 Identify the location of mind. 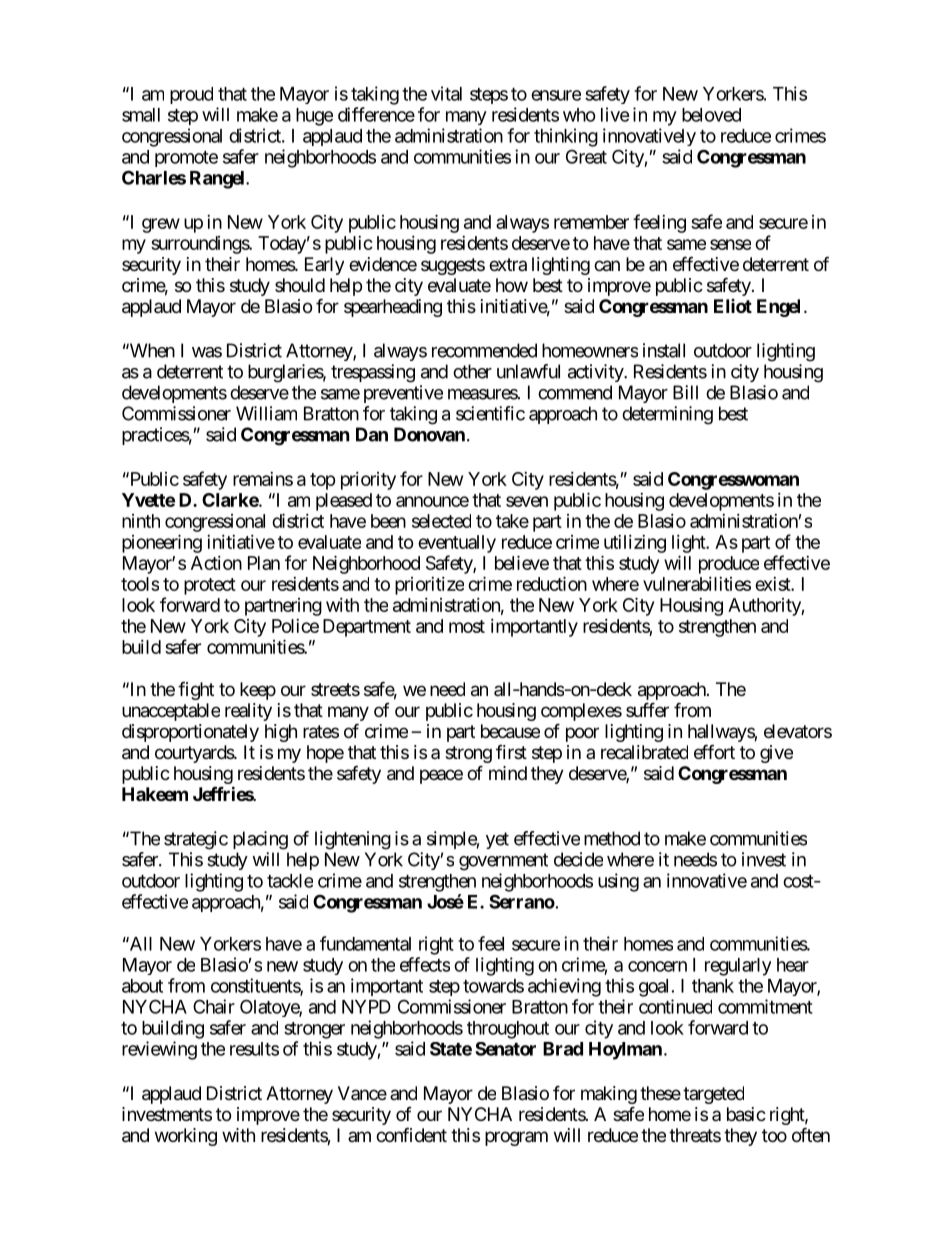
(508, 773).
